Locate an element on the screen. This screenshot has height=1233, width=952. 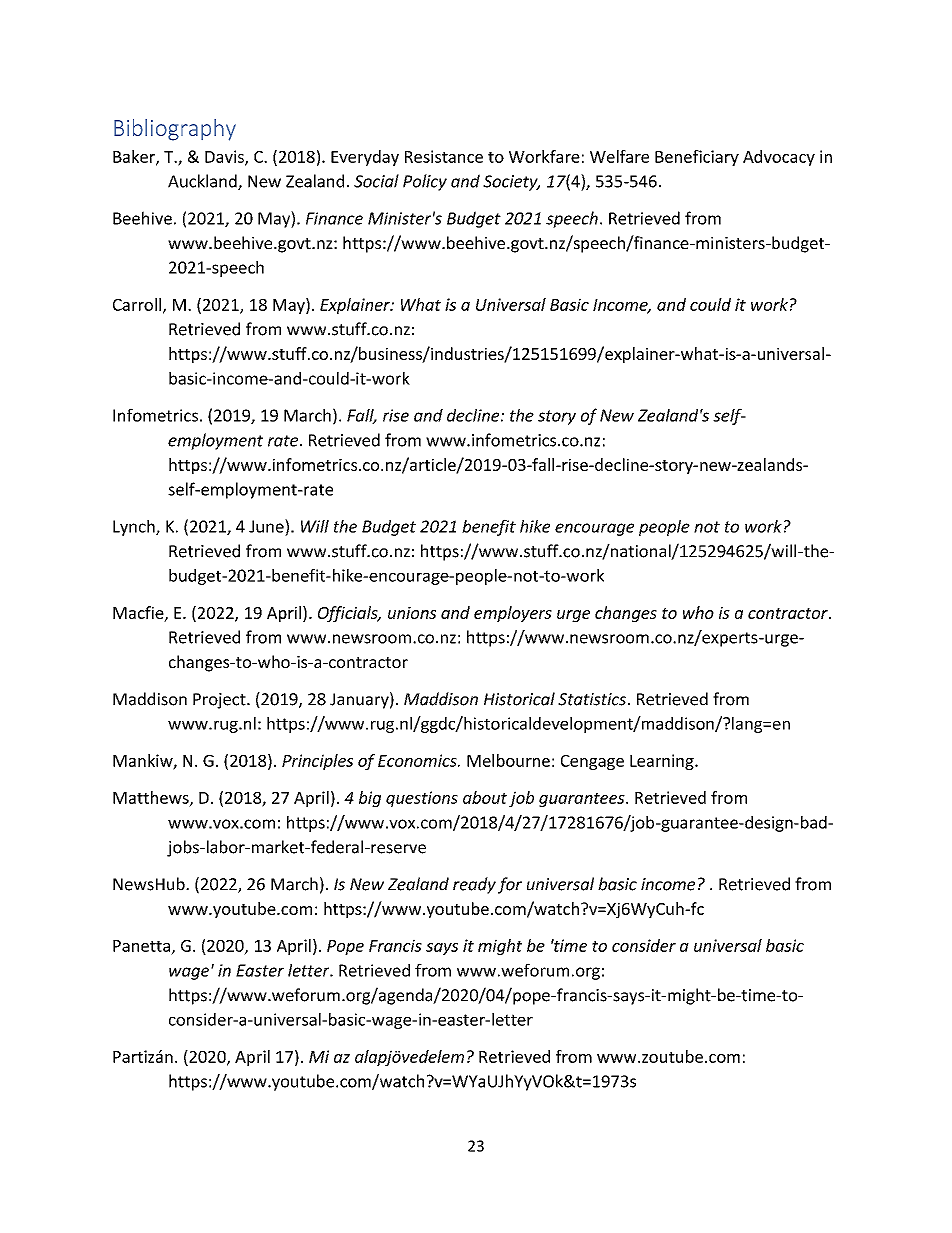
Davis is located at coordinates (225, 157).
